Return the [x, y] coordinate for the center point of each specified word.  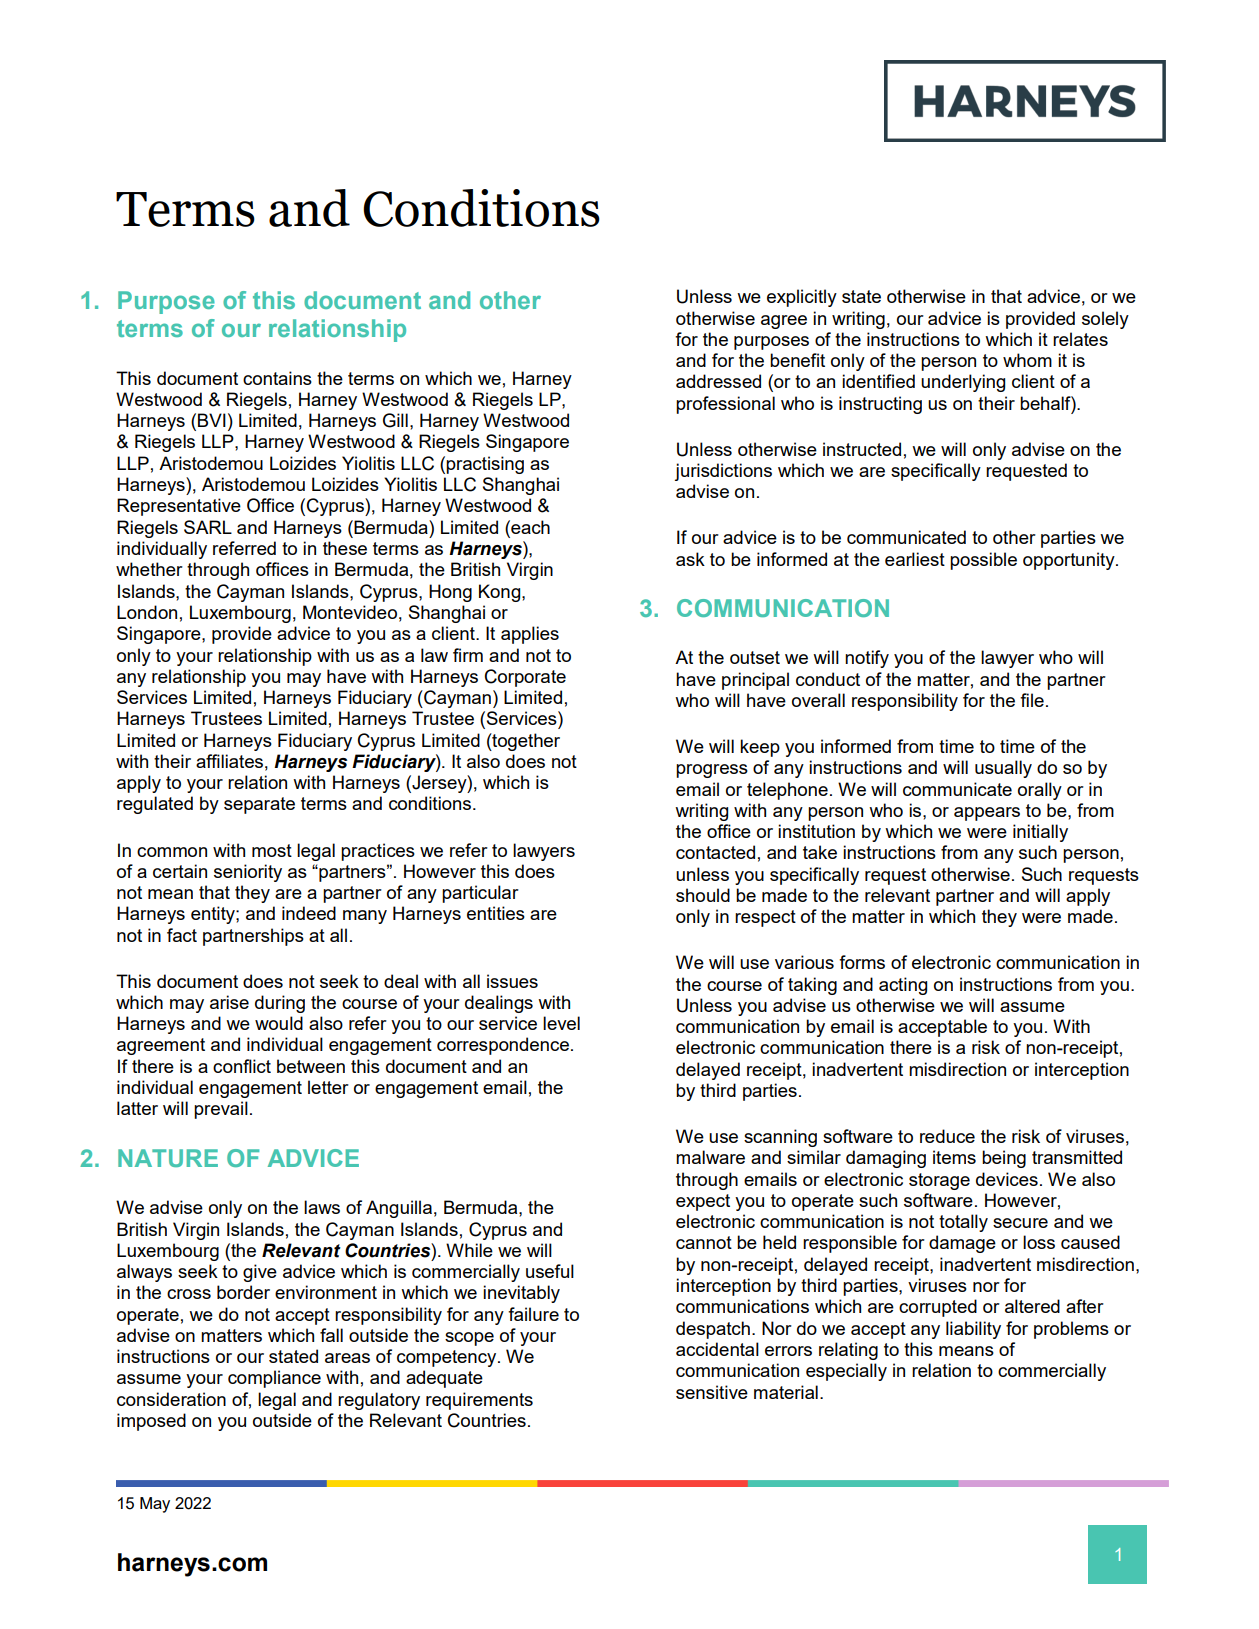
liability [973, 1330]
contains [277, 378]
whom [1027, 360]
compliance [274, 1379]
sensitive [712, 1392]
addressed [718, 381]
